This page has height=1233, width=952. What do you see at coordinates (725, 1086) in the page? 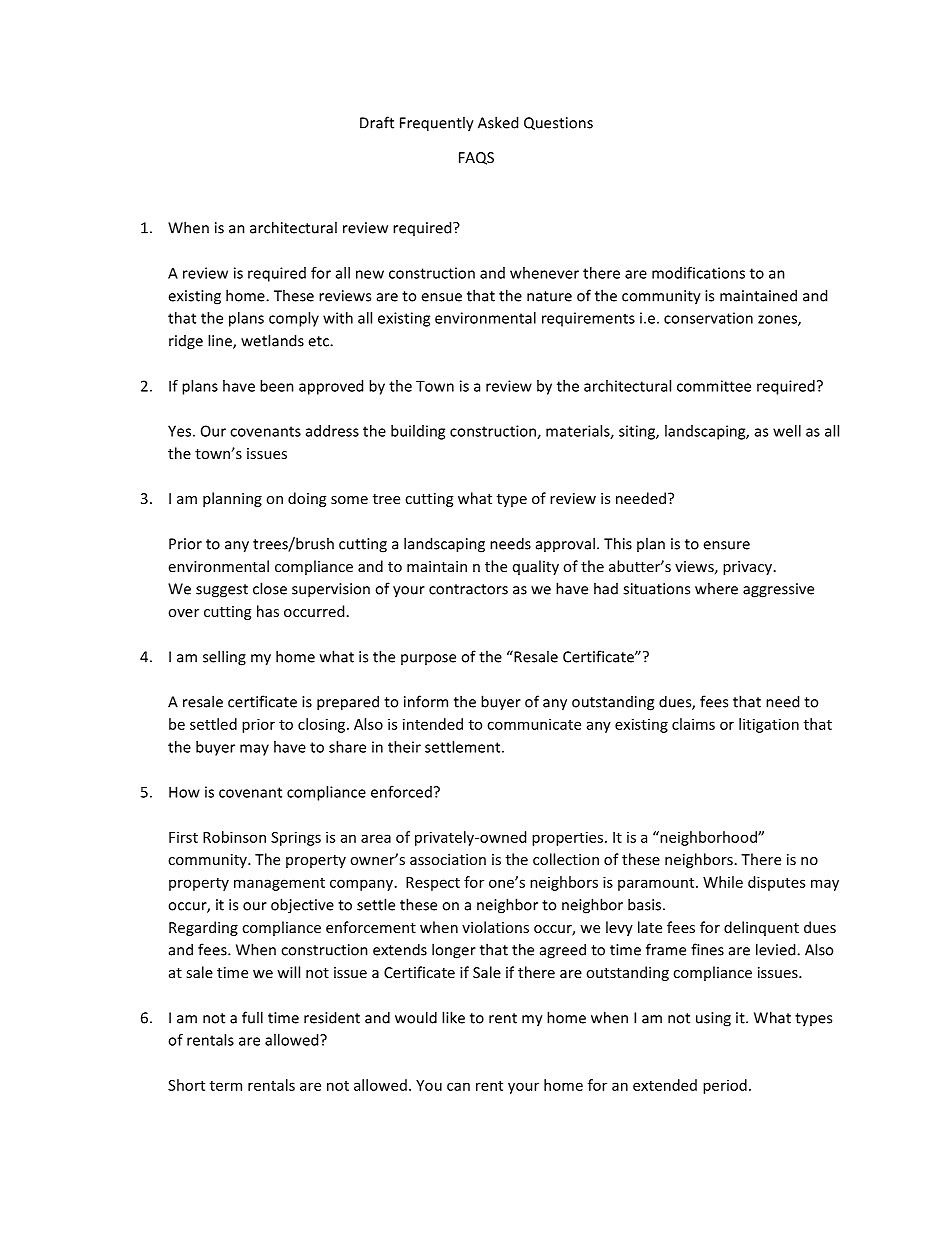
I see `period` at bounding box center [725, 1086].
